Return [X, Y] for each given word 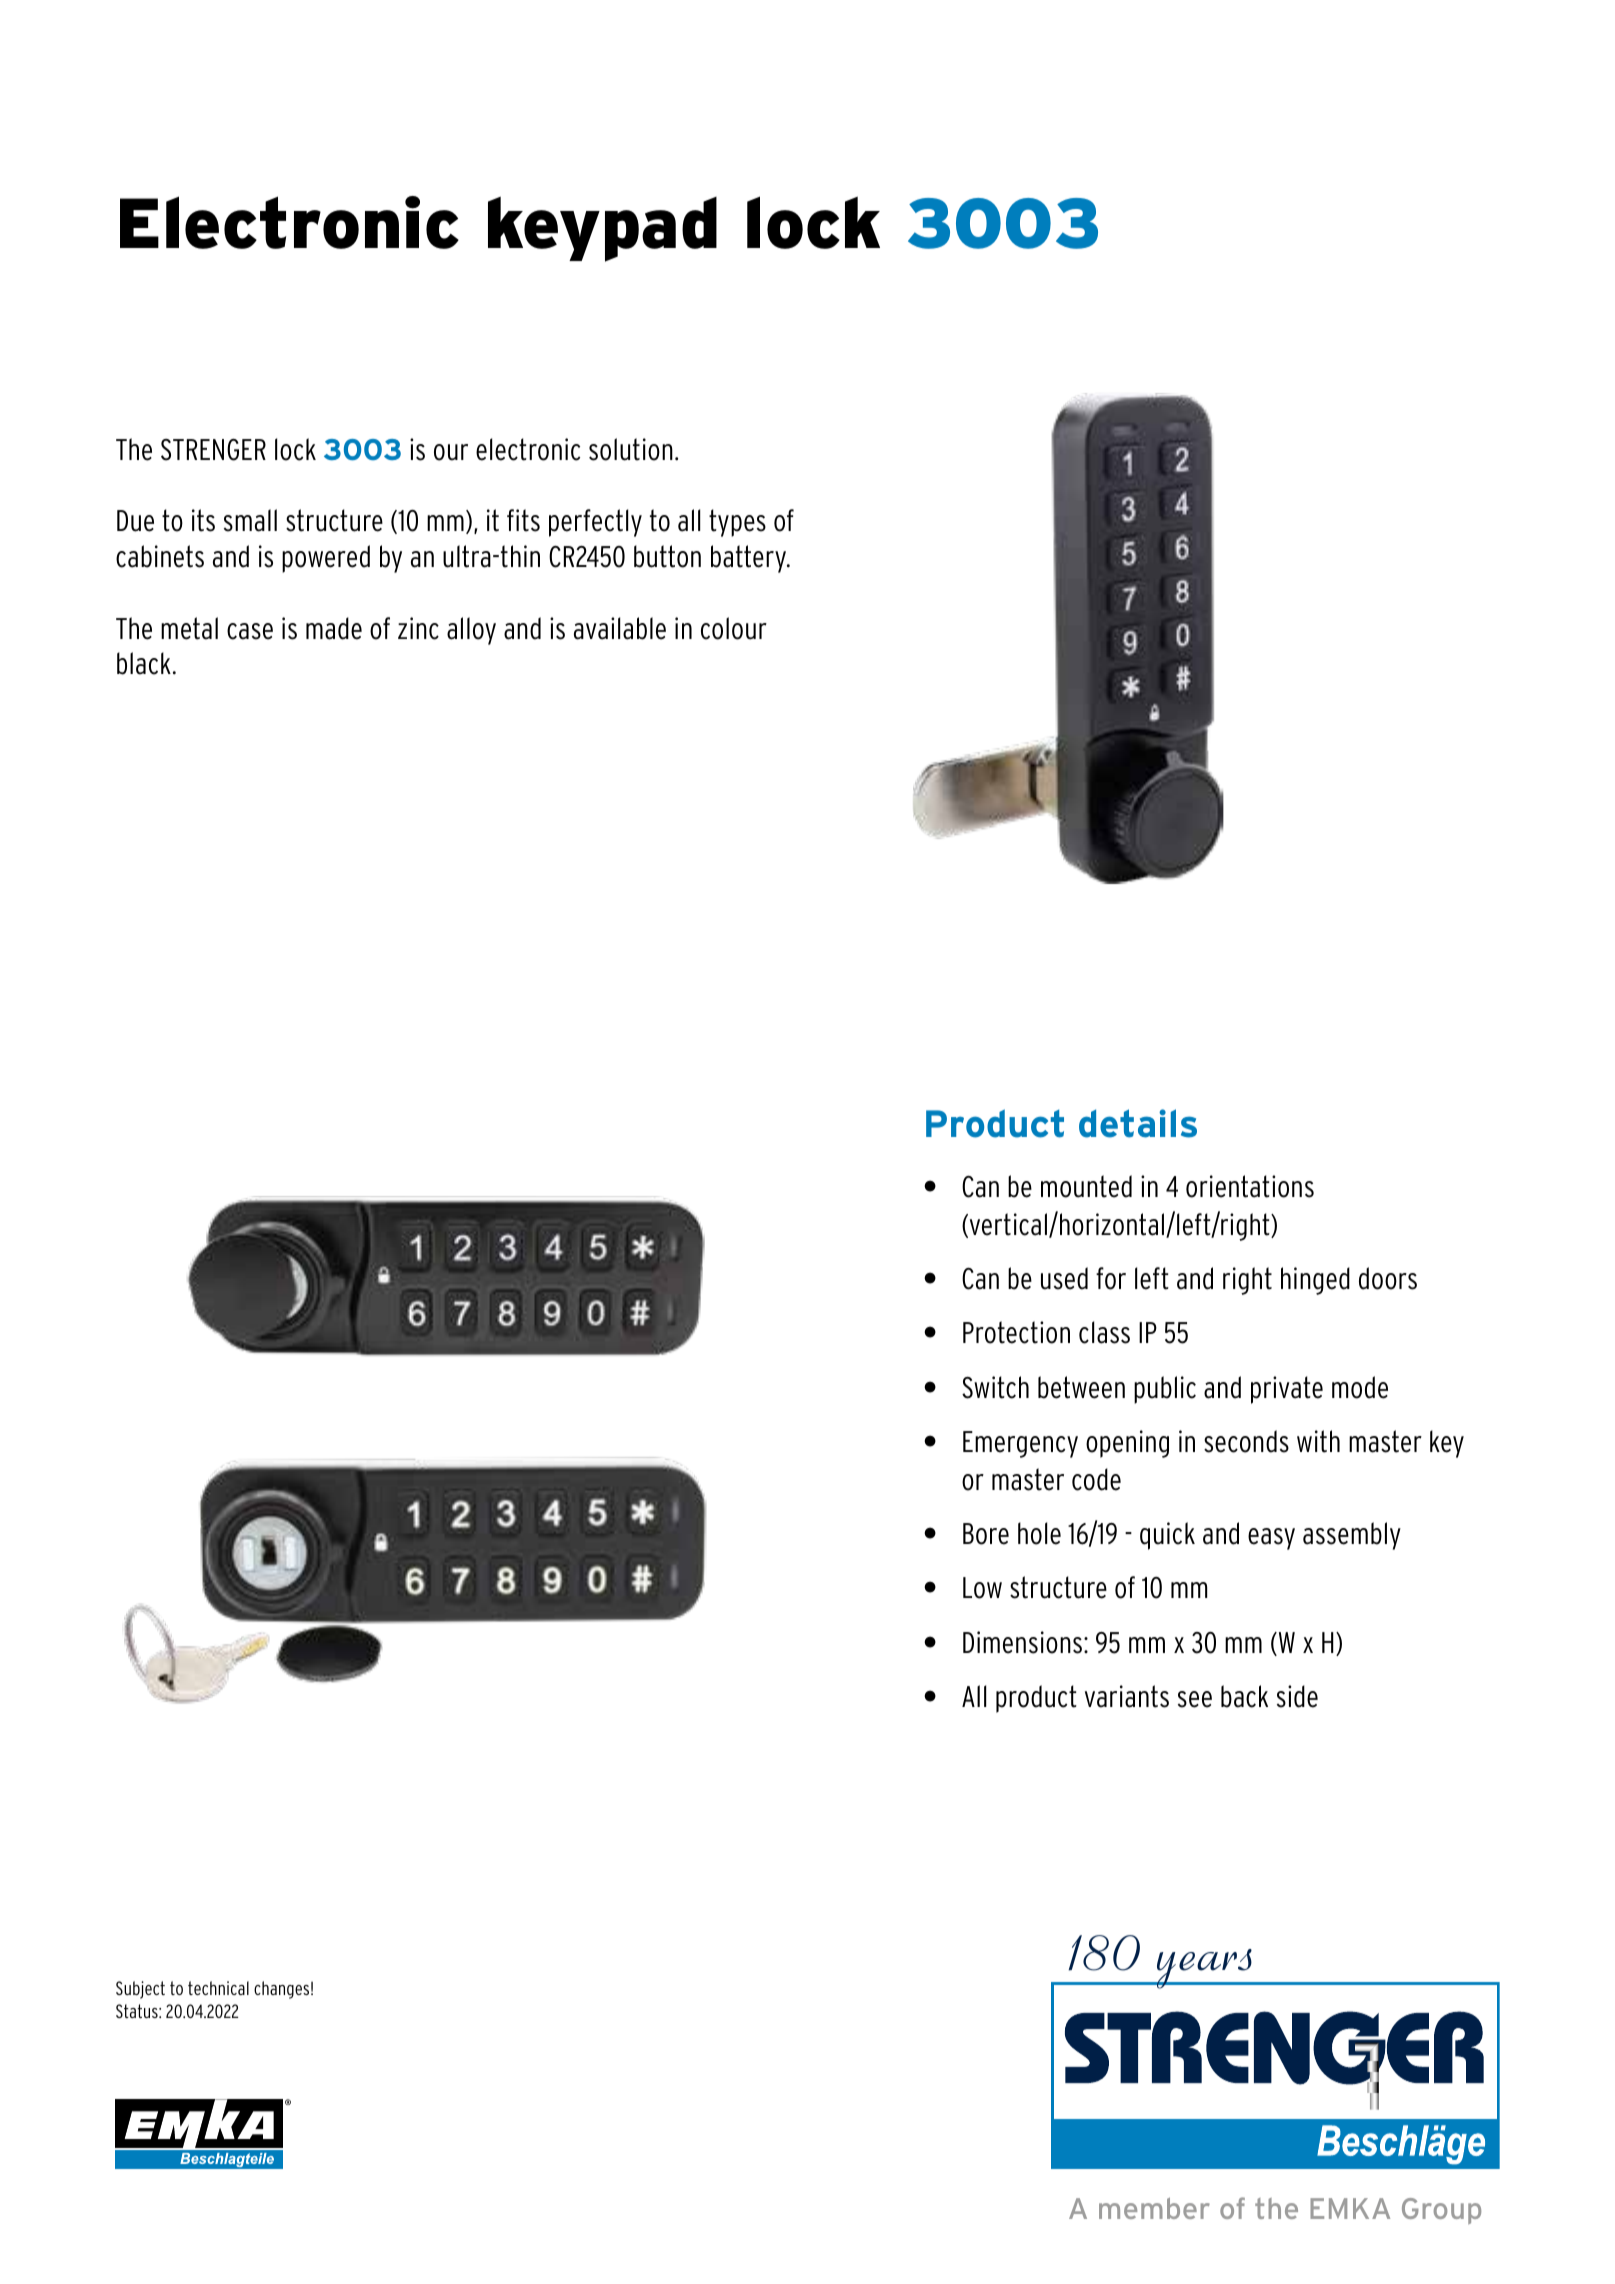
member [1154, 2208]
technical [218, 1988]
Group [1441, 2211]
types [737, 523]
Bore [986, 1534]
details [1138, 1123]
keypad [602, 229]
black [144, 663]
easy [1271, 1539]
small [250, 520]
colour [734, 628]
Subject [140, 1990]
